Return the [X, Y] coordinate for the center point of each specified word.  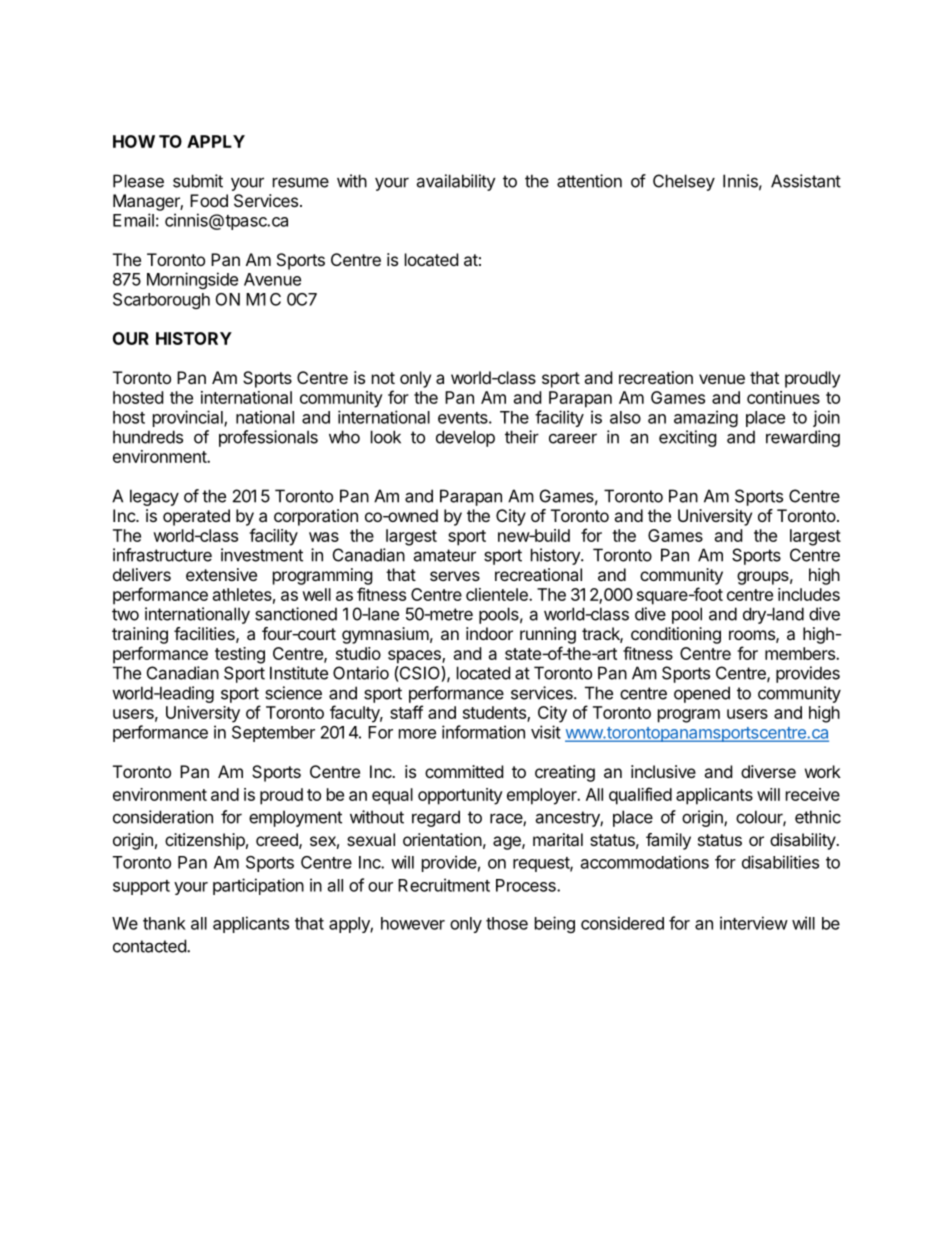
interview [754, 923]
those [507, 923]
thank [164, 923]
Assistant [806, 181]
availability [456, 182]
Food [209, 200]
